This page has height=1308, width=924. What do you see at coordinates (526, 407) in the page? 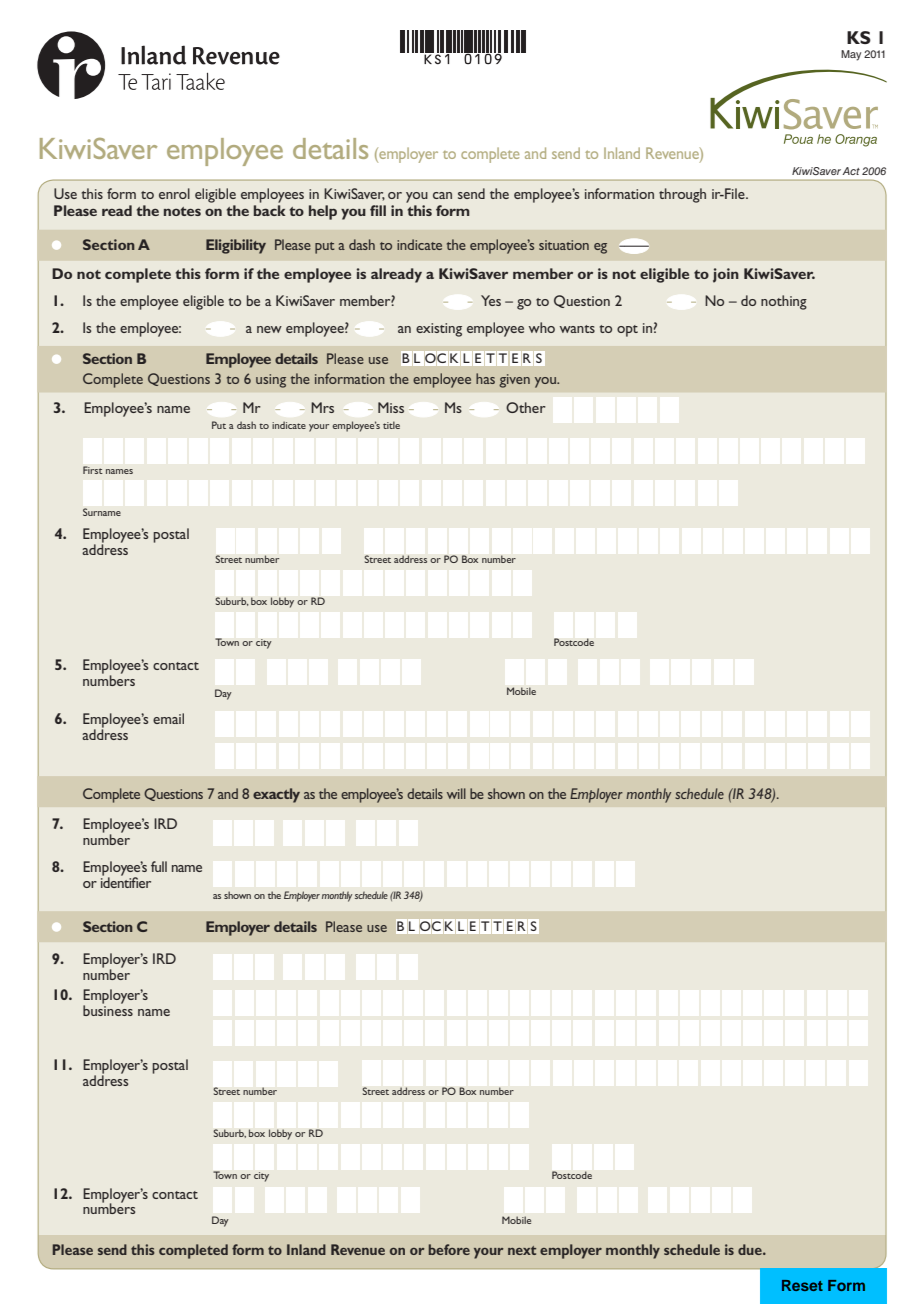
I see `Other` at bounding box center [526, 407].
